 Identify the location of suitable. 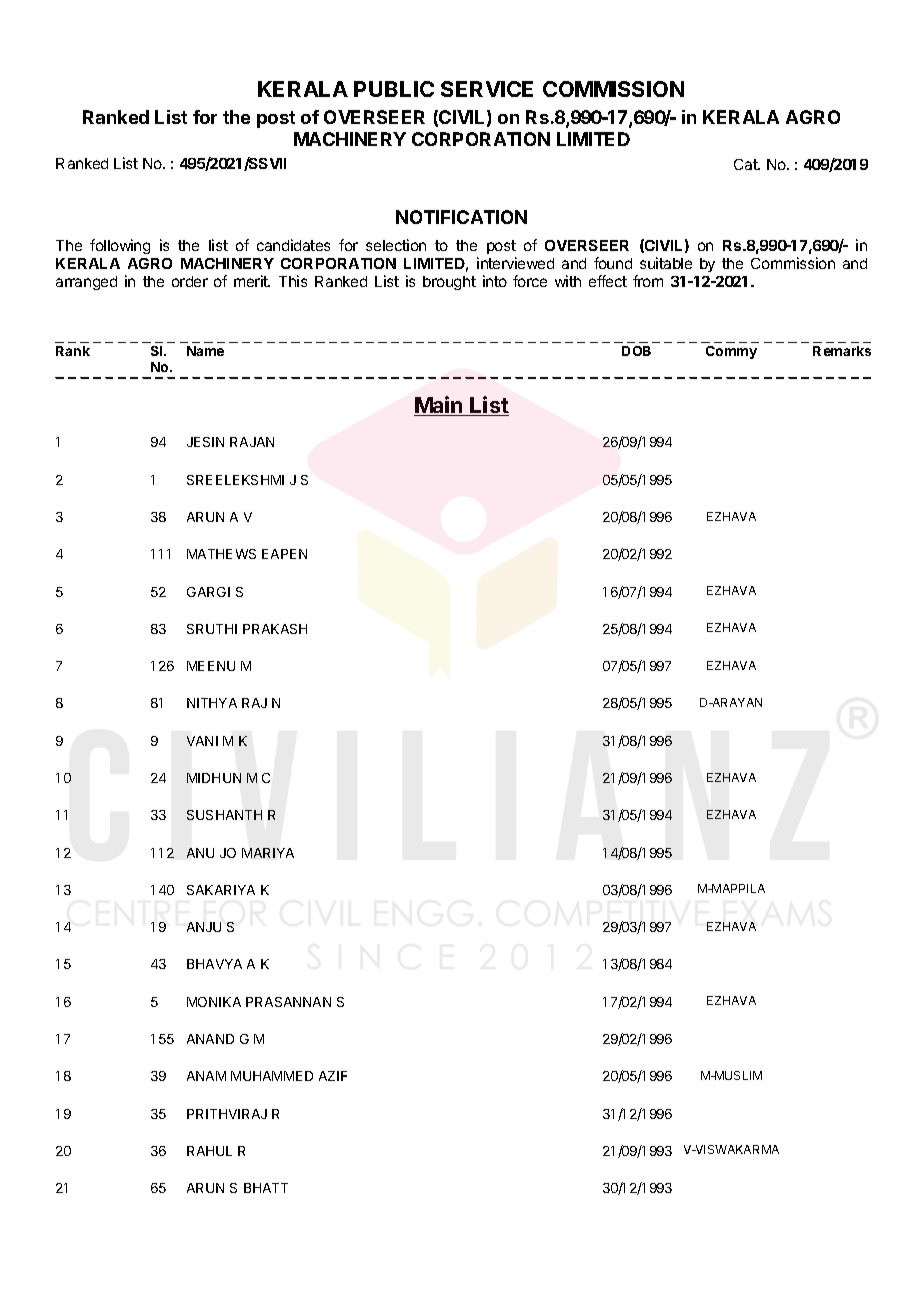
(666, 263).
